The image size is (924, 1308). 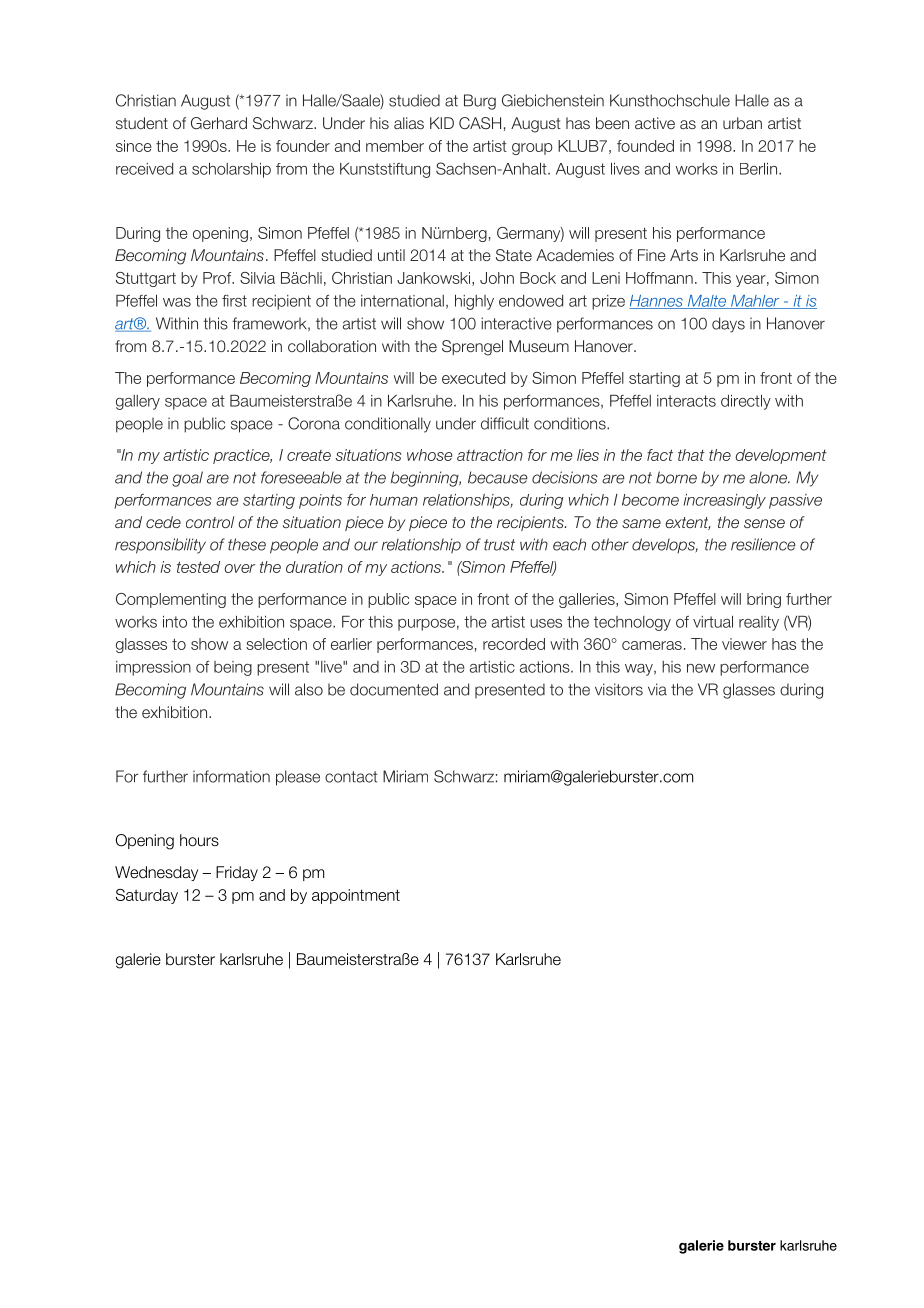 I want to click on appointment, so click(x=356, y=896).
